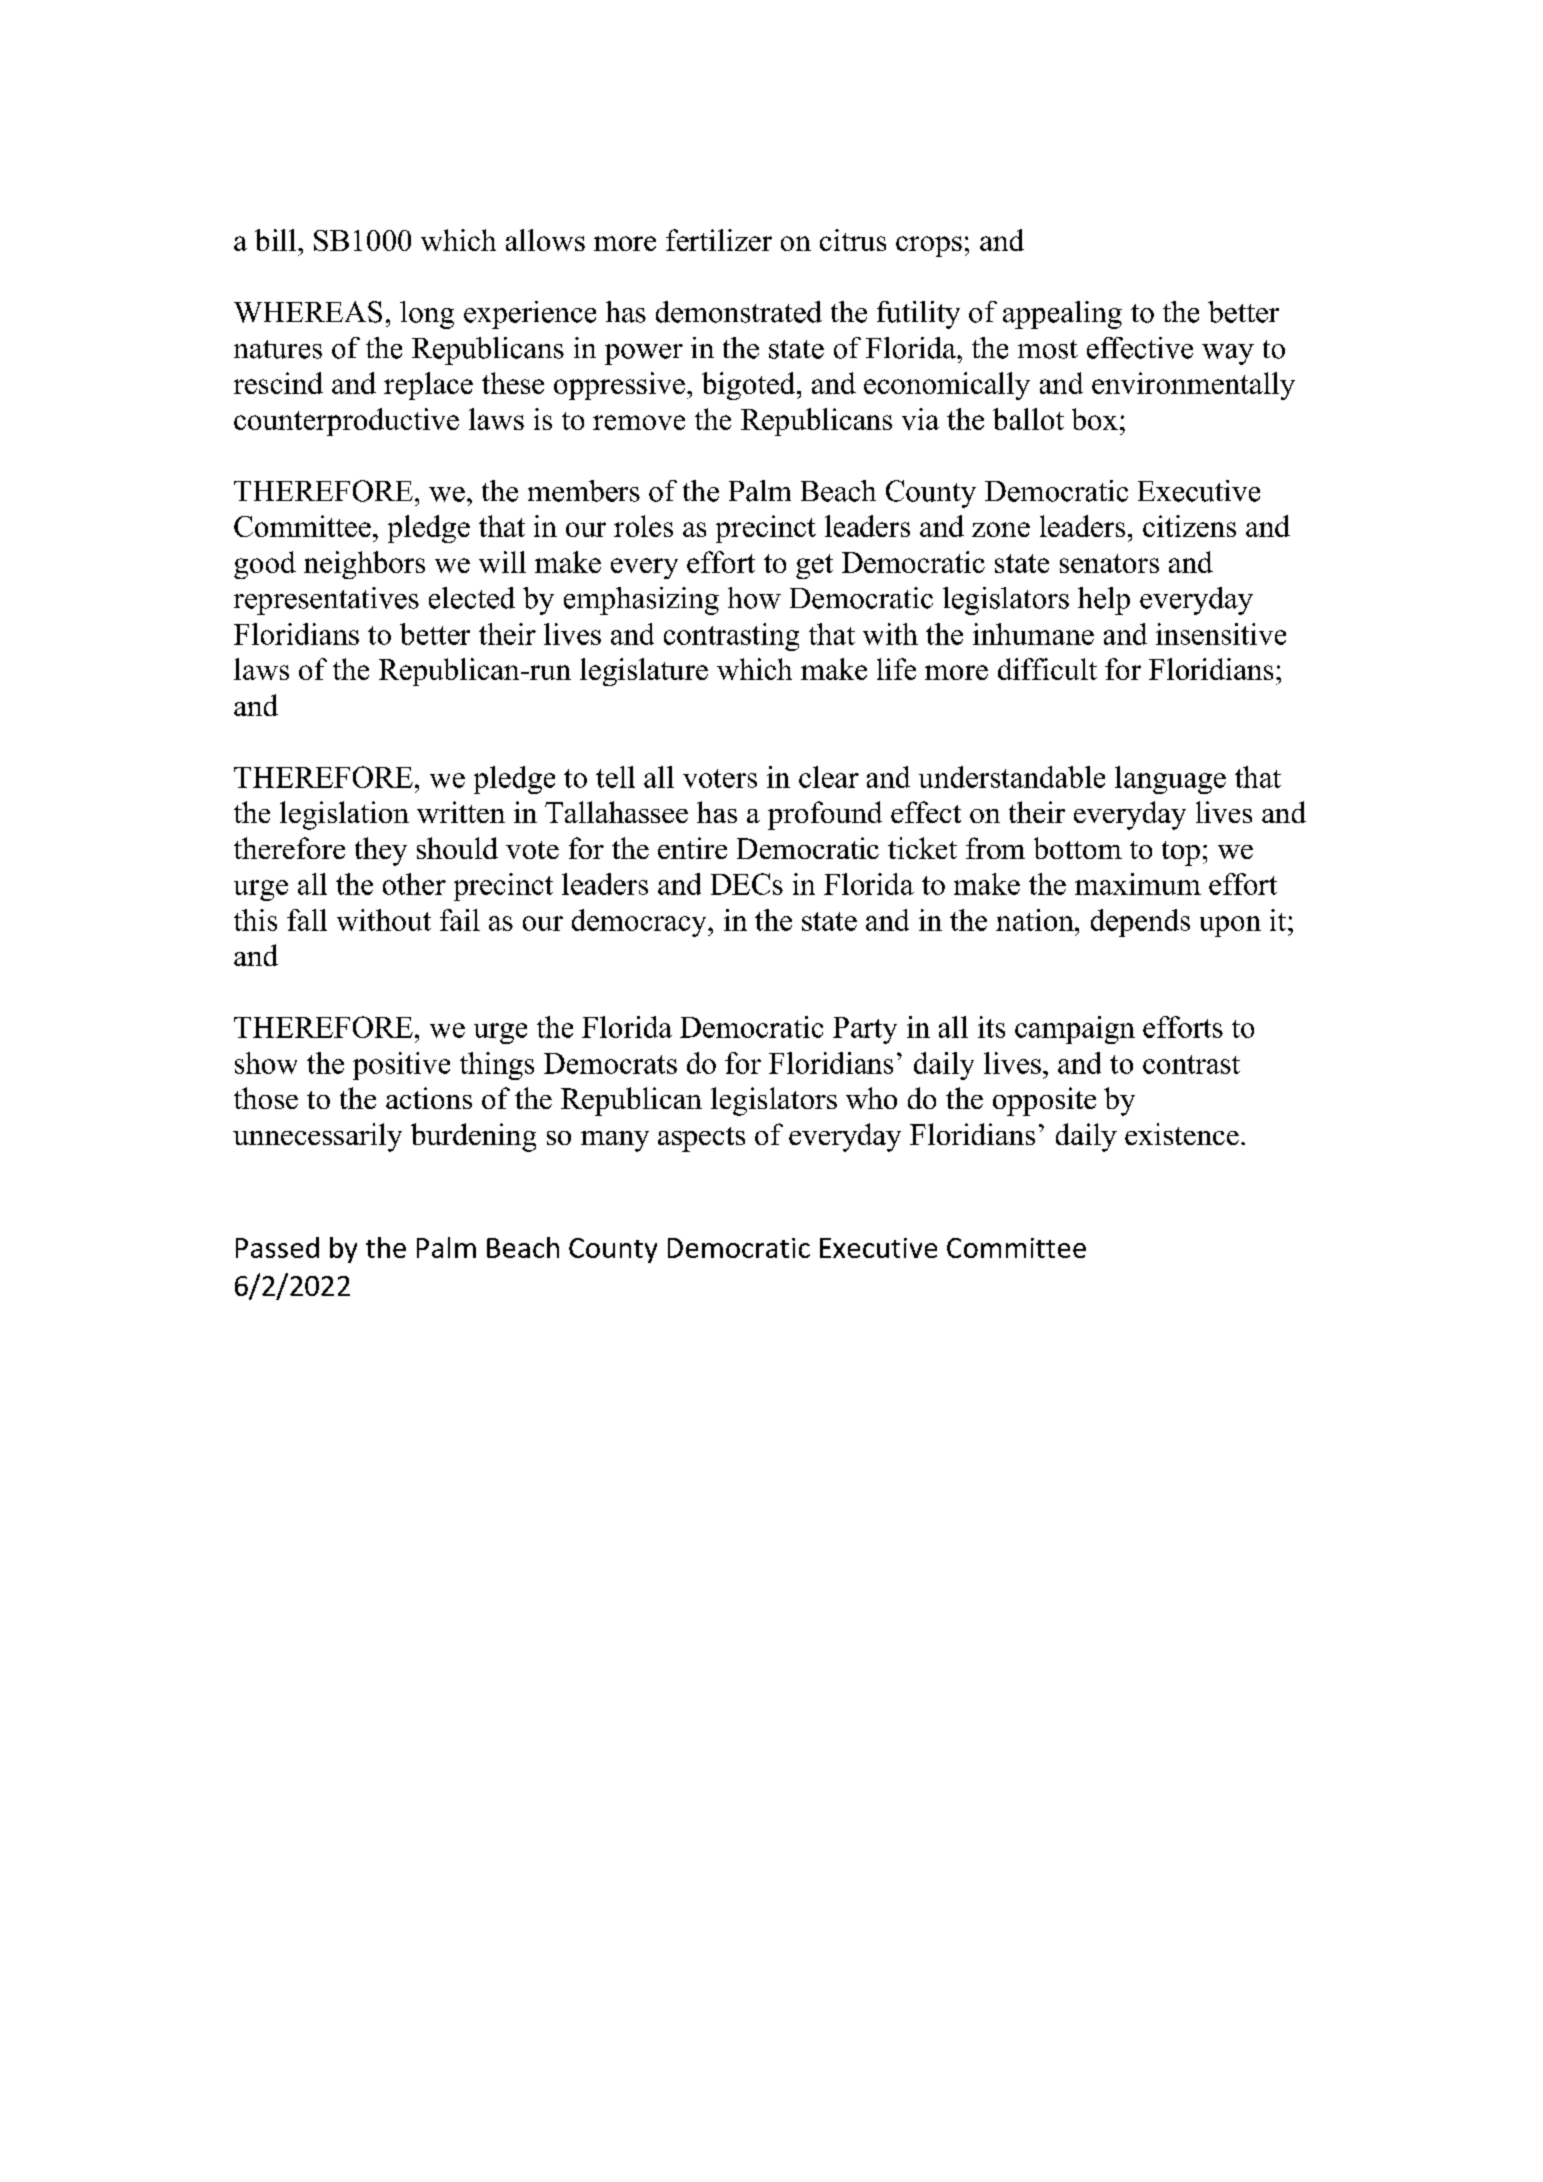 The width and height of the page is (1543, 2182). Describe the element at coordinates (1075, 1030) in the page. I see `campaign` at that location.
